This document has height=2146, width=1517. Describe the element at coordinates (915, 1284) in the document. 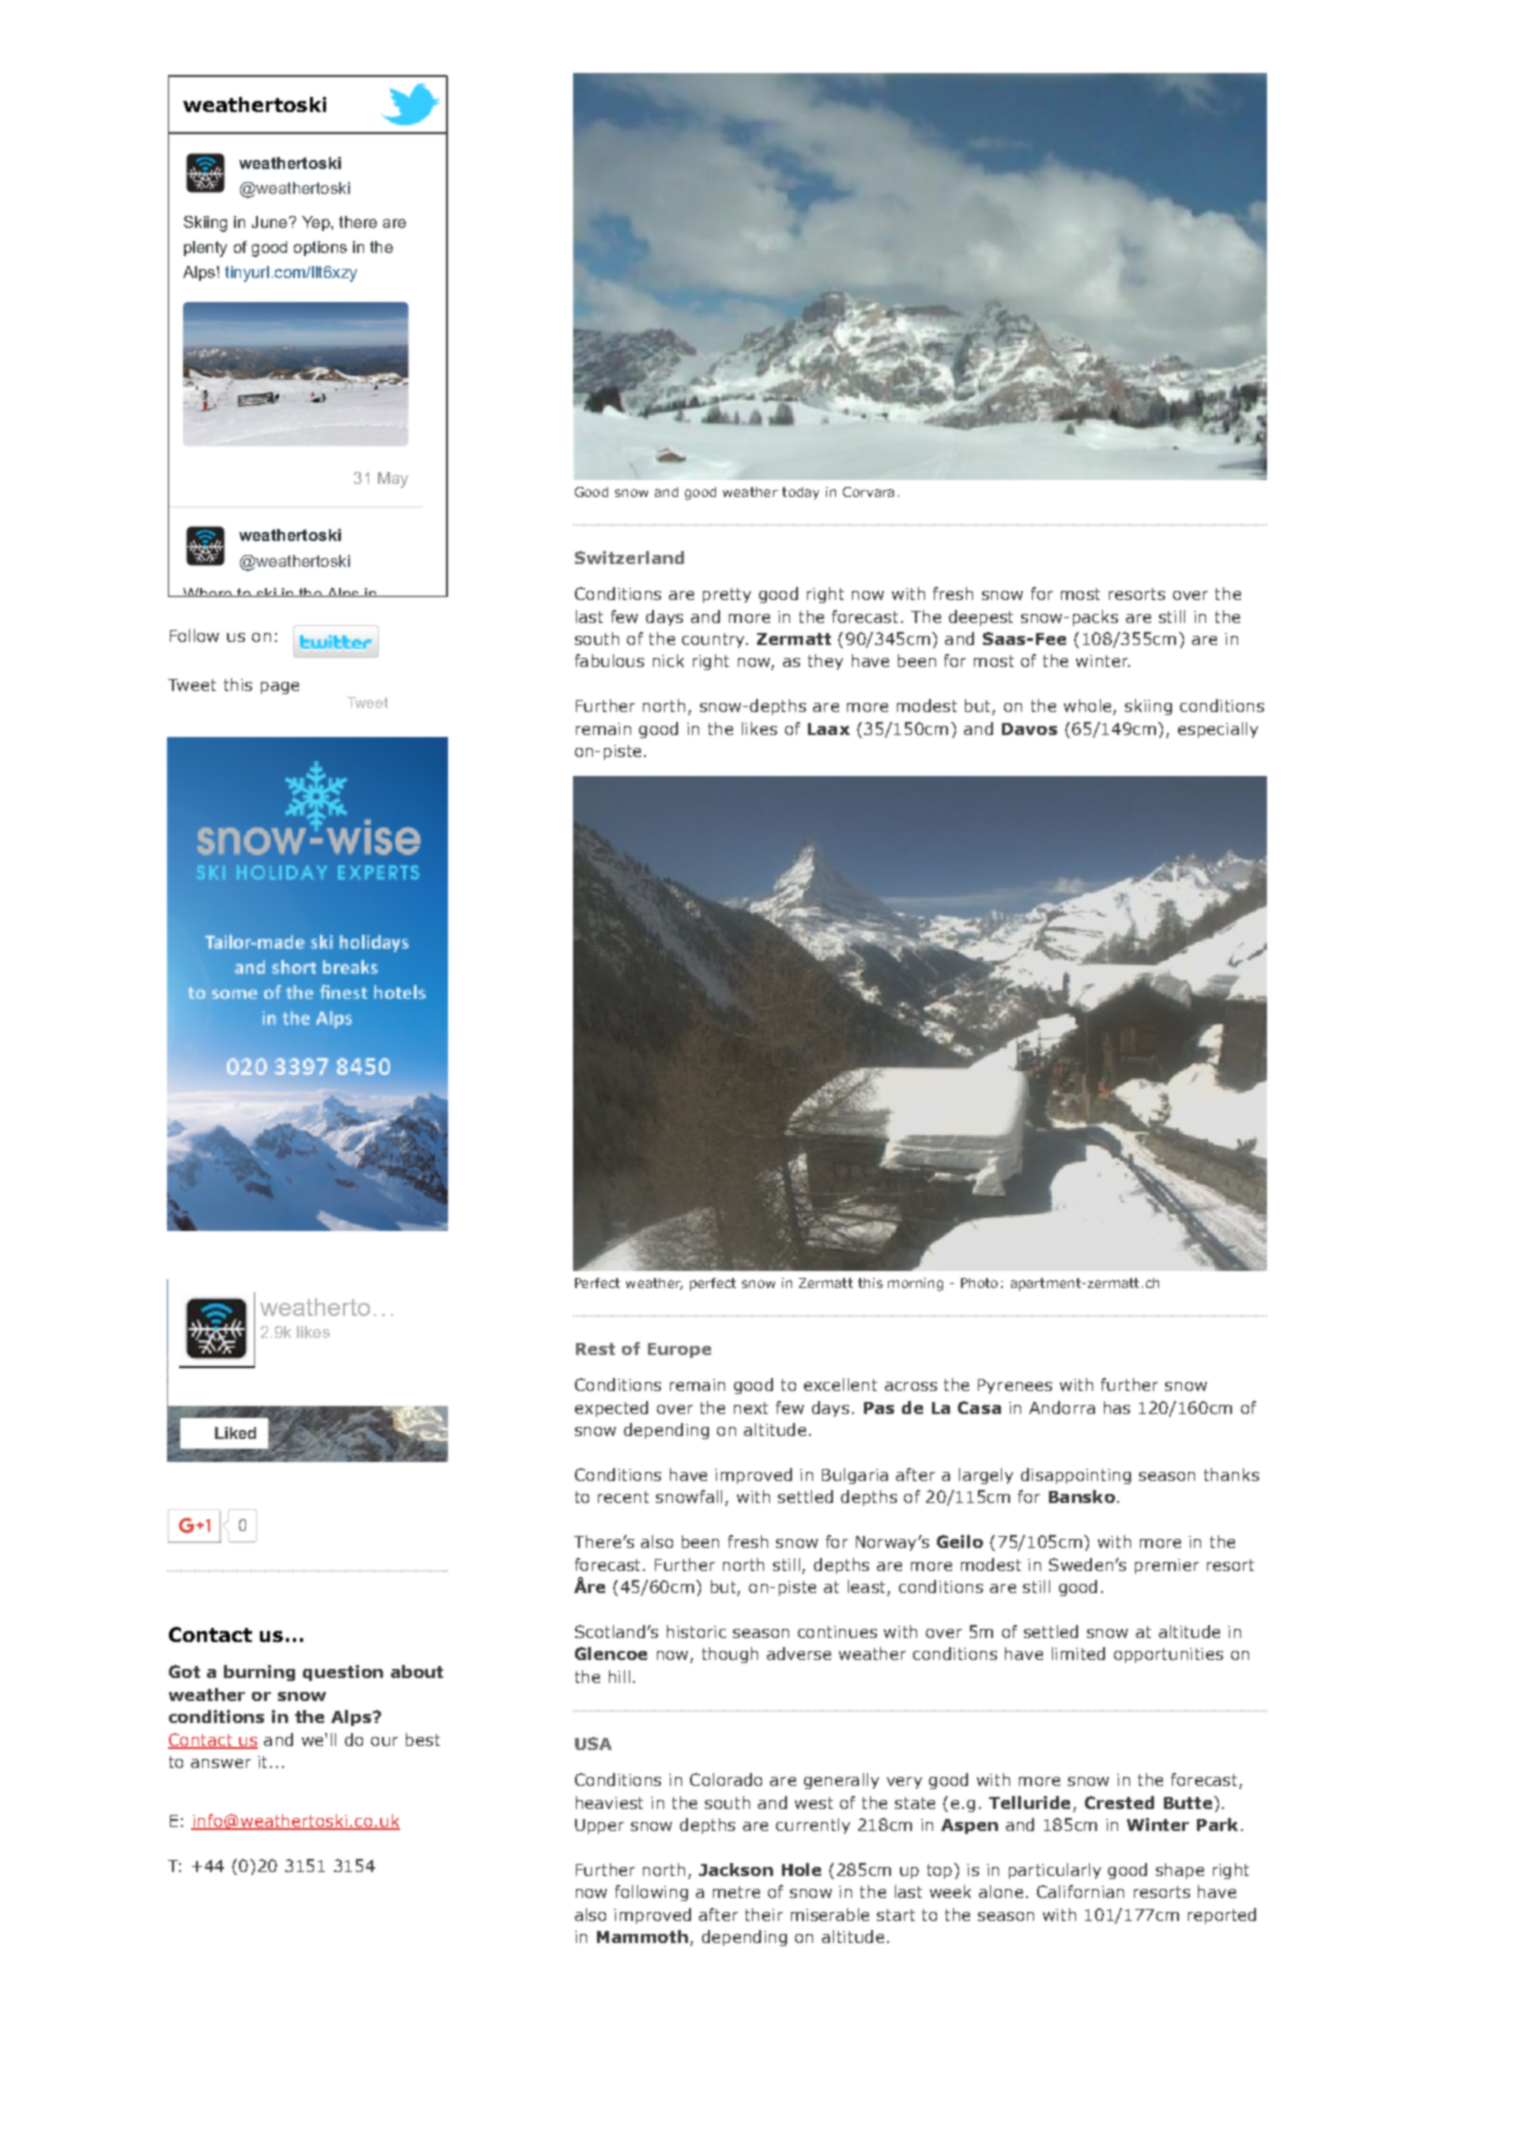

I see `morning` at that location.
